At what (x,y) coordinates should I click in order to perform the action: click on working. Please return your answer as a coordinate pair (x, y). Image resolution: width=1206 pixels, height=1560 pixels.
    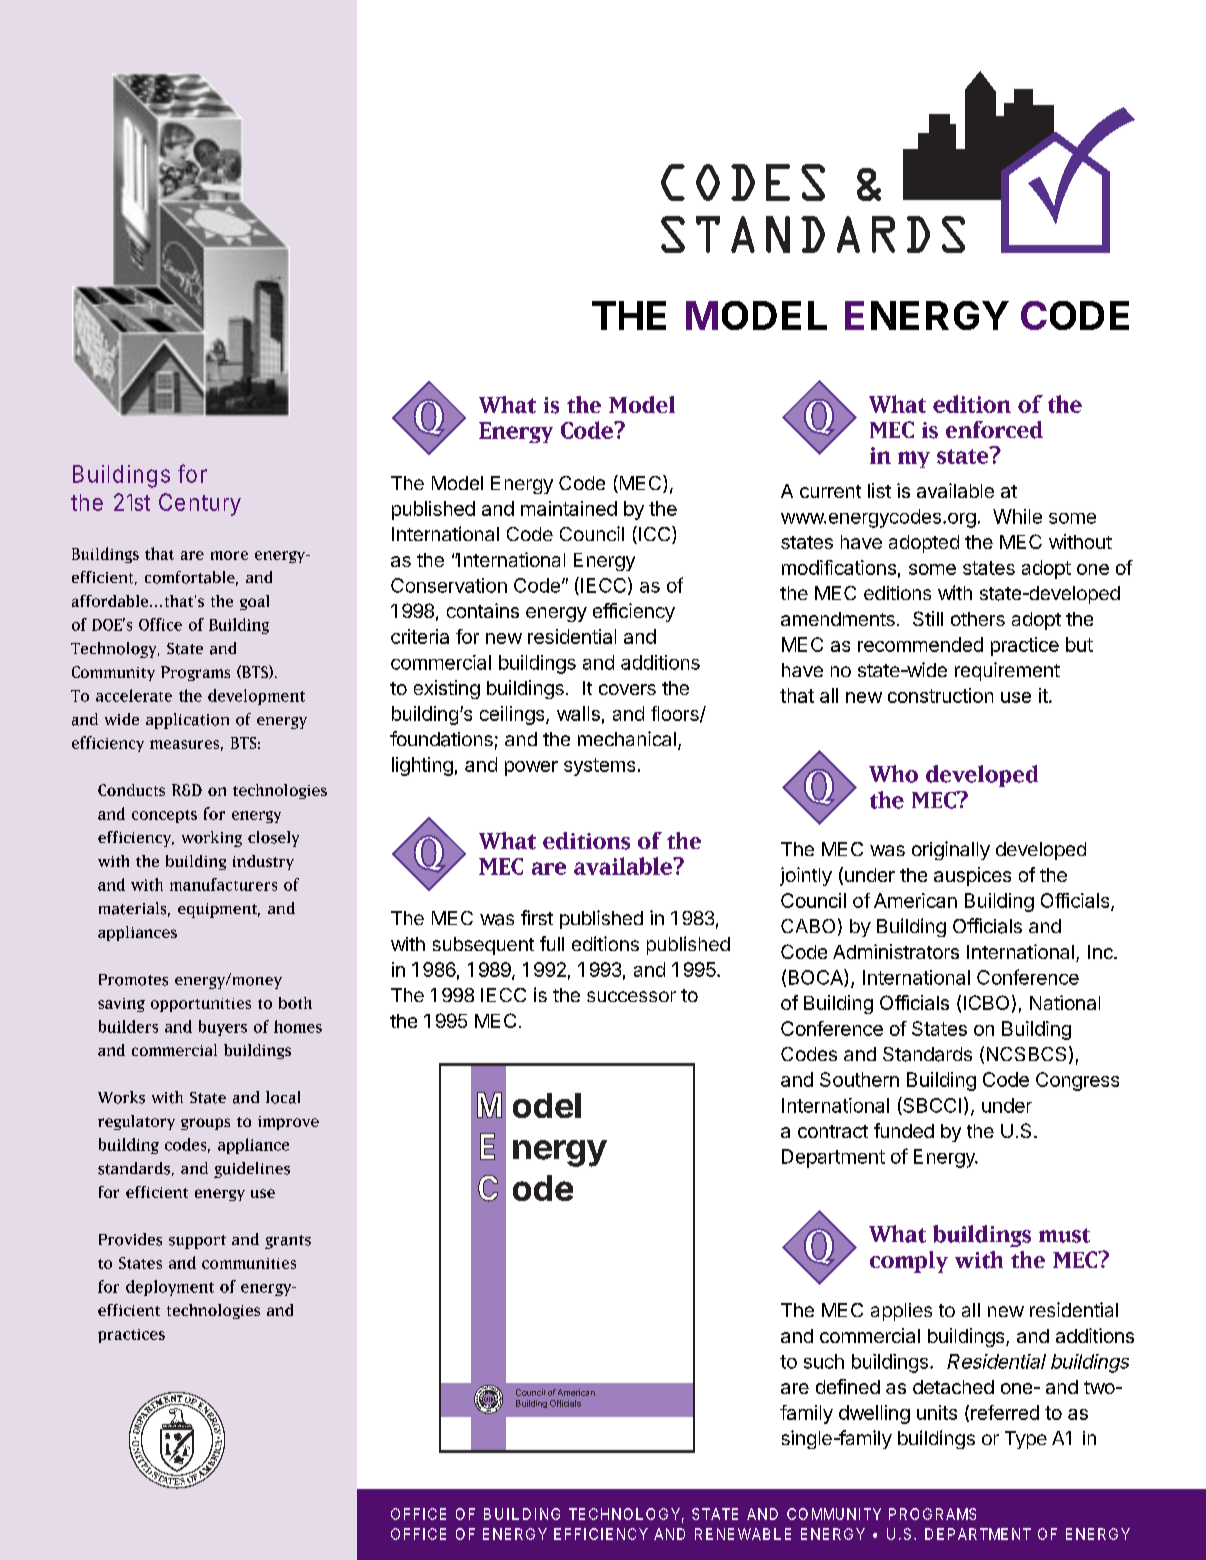
    Looking at the image, I should click on (212, 839).
